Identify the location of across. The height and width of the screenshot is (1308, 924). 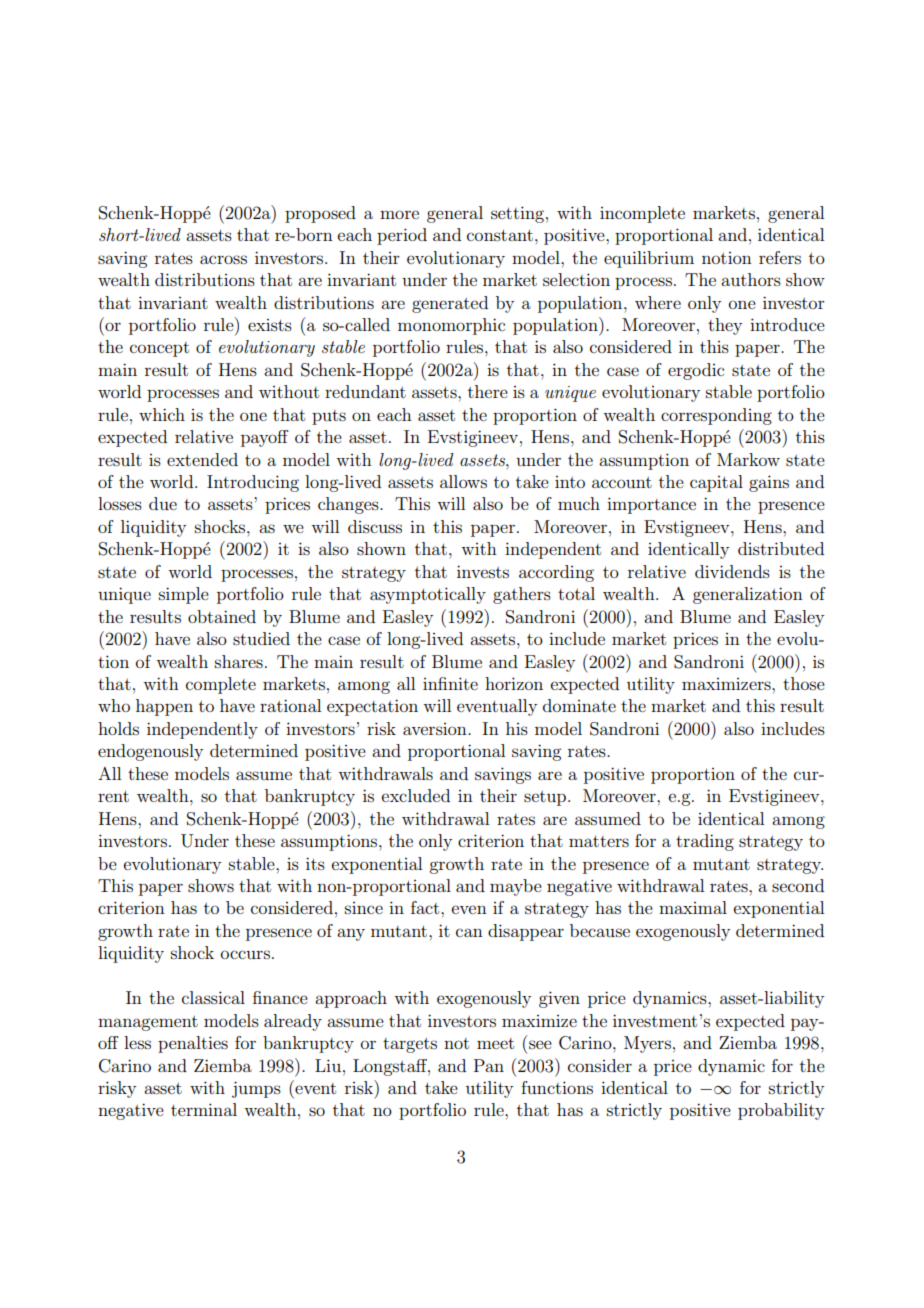
(223, 259).
